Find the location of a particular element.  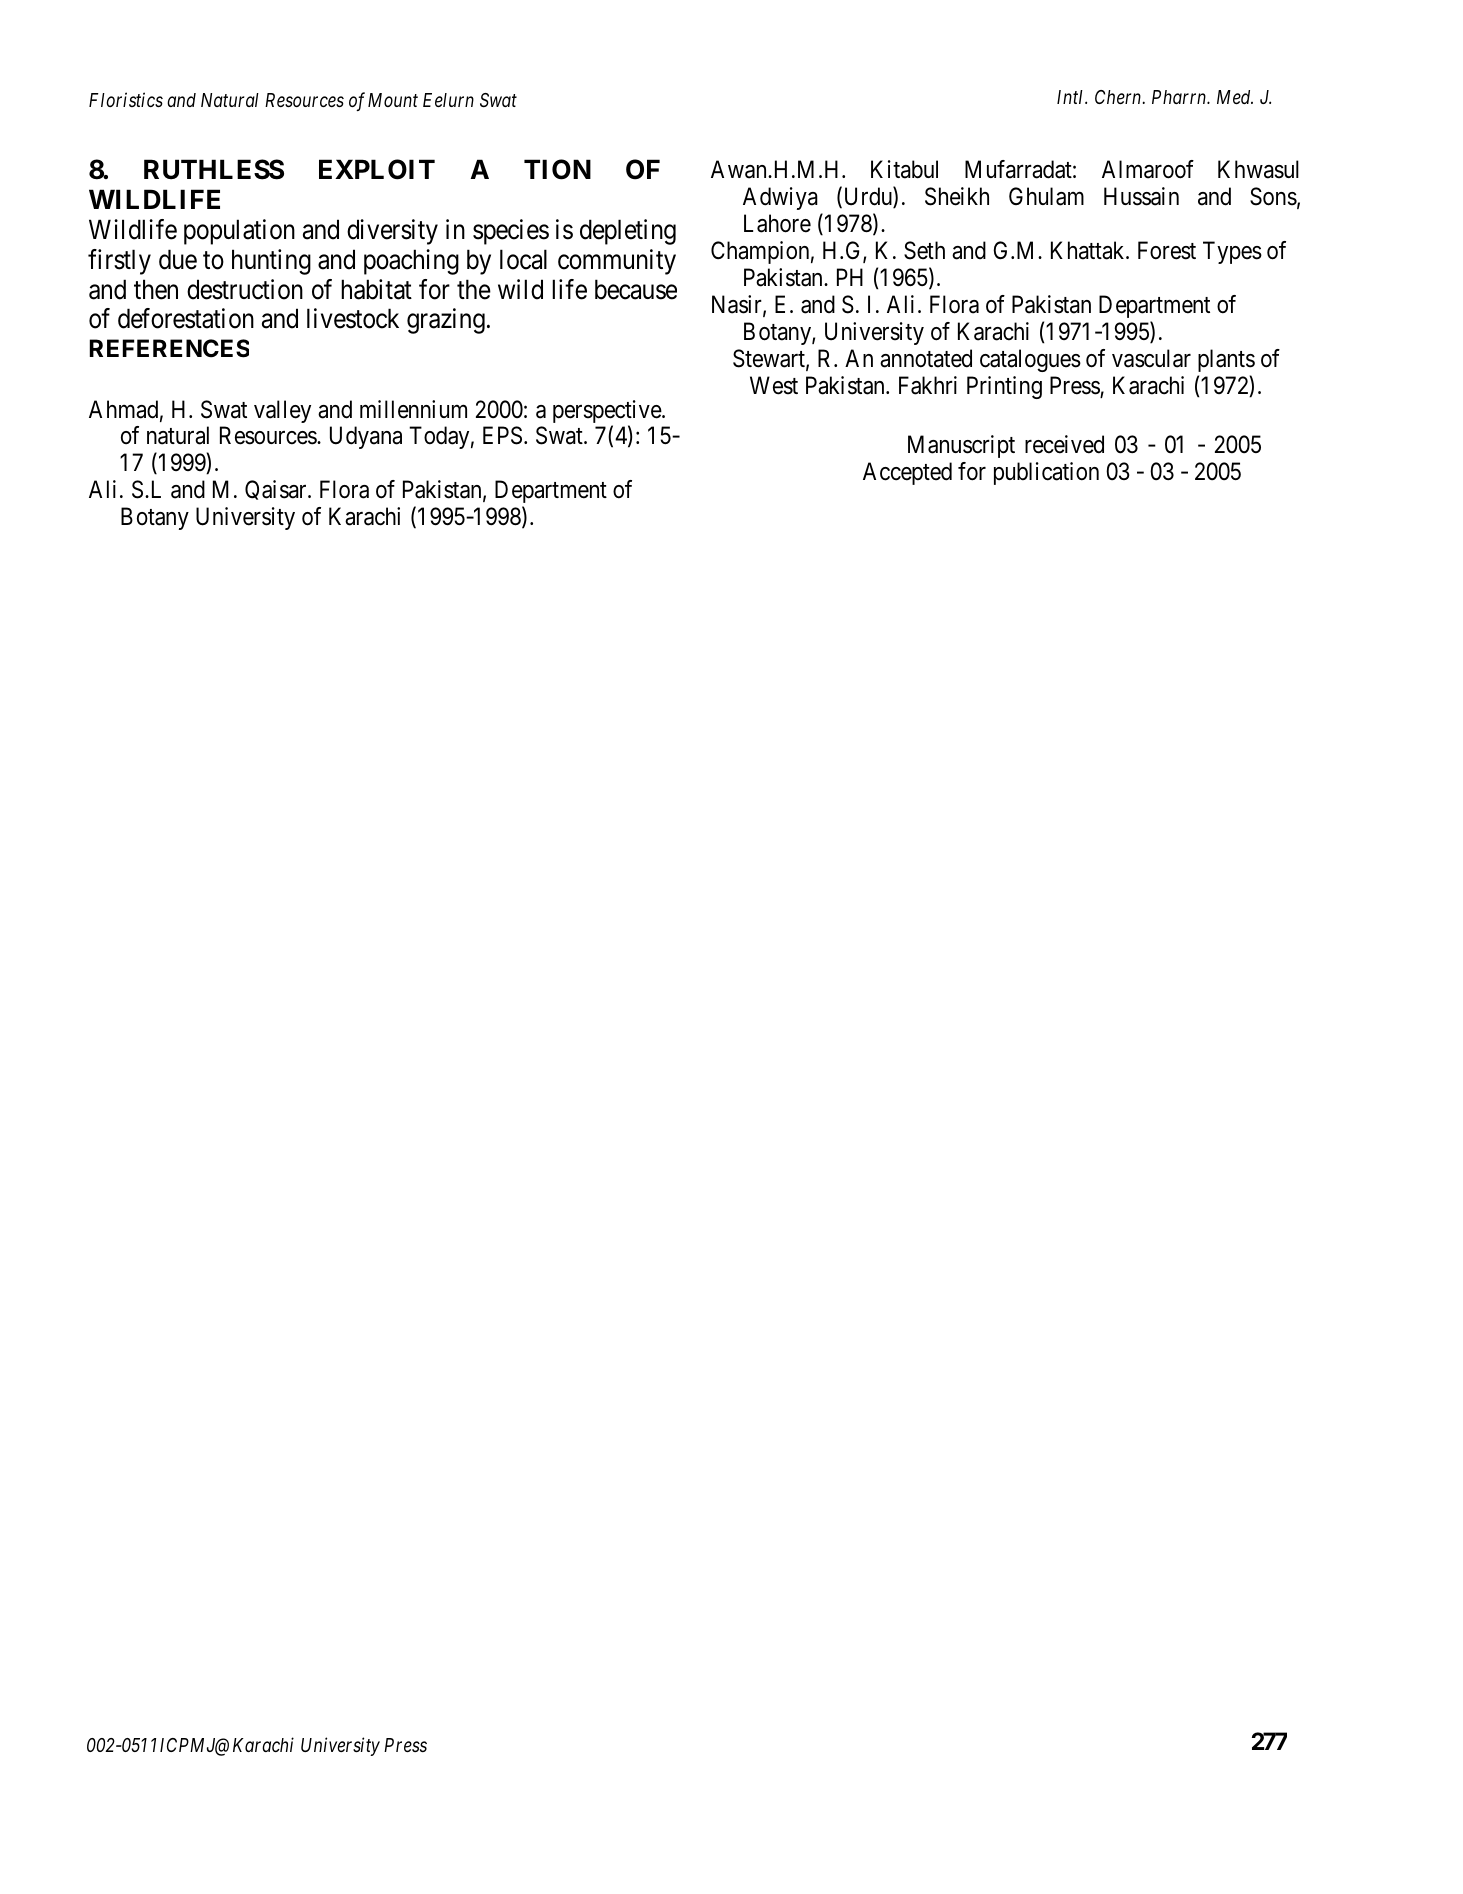

Types is located at coordinates (1232, 252).
